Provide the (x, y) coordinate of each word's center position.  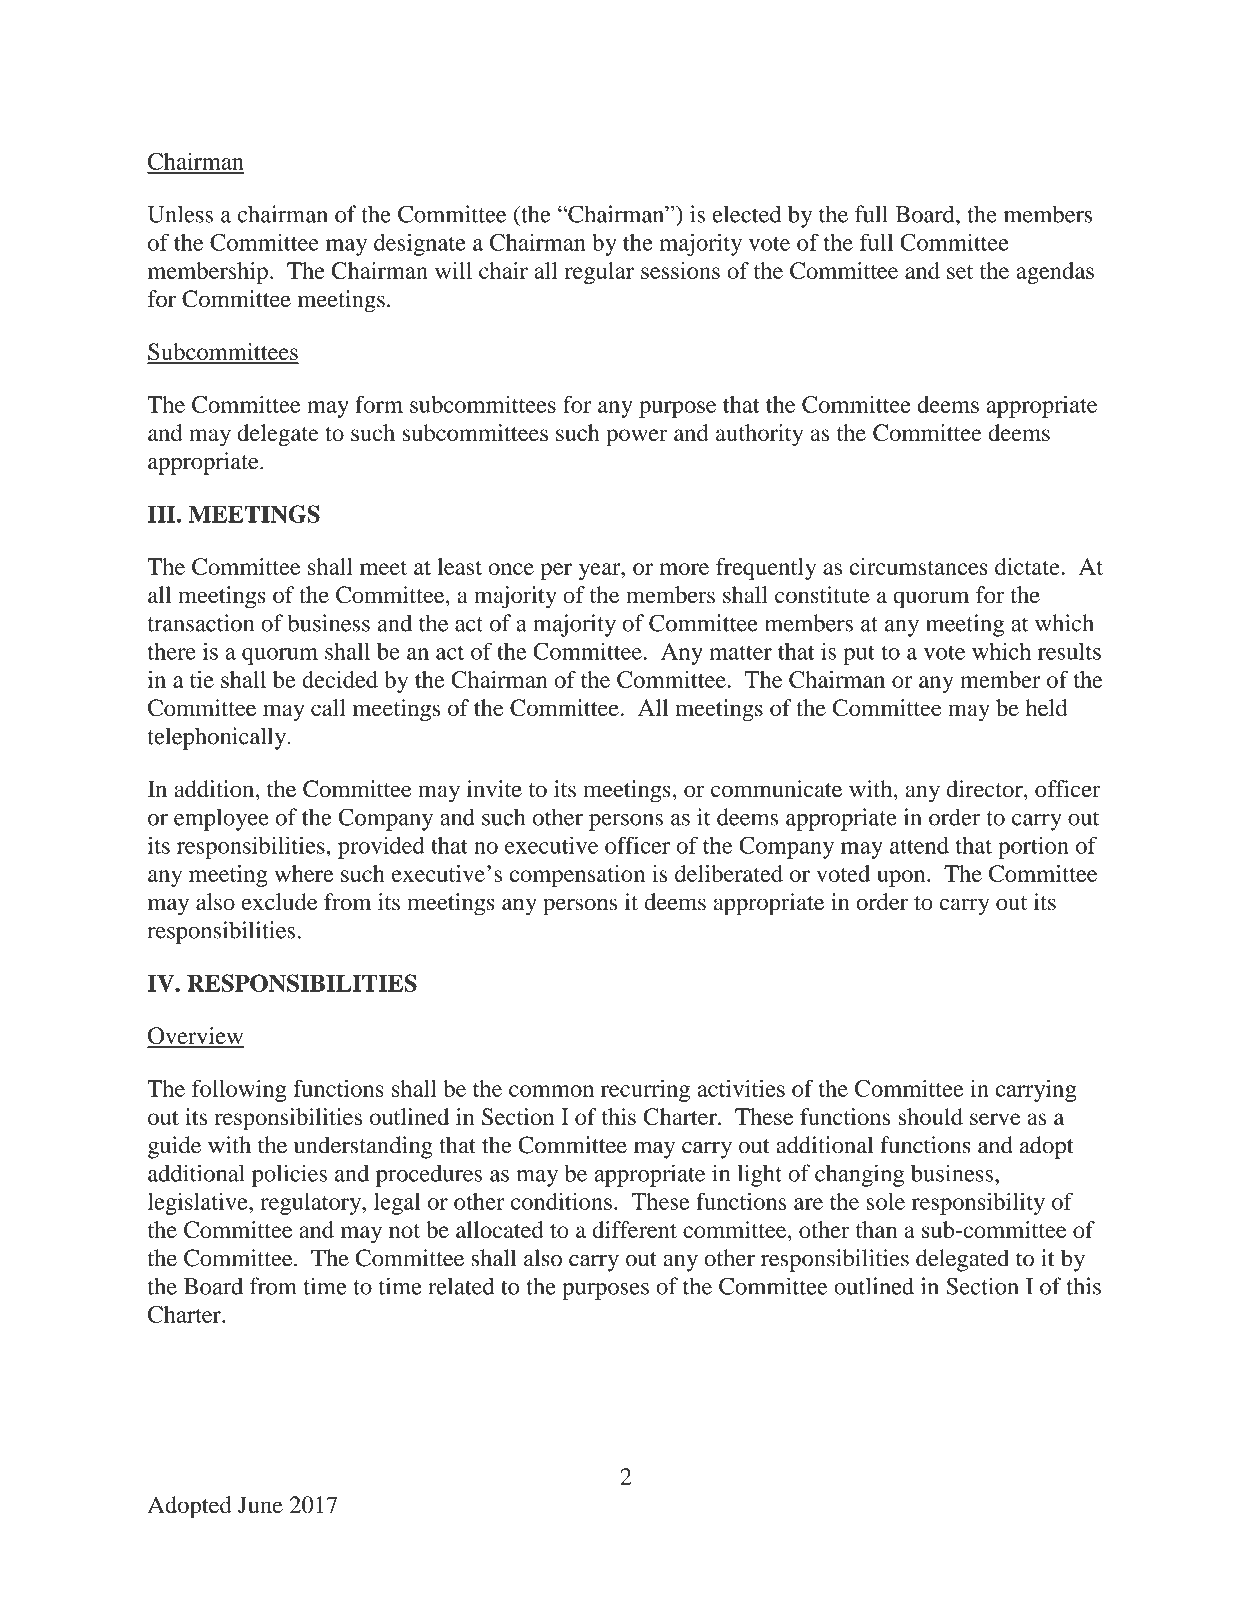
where (304, 873)
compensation (577, 876)
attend (919, 845)
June (260, 1504)
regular (599, 273)
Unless (180, 214)
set (960, 272)
